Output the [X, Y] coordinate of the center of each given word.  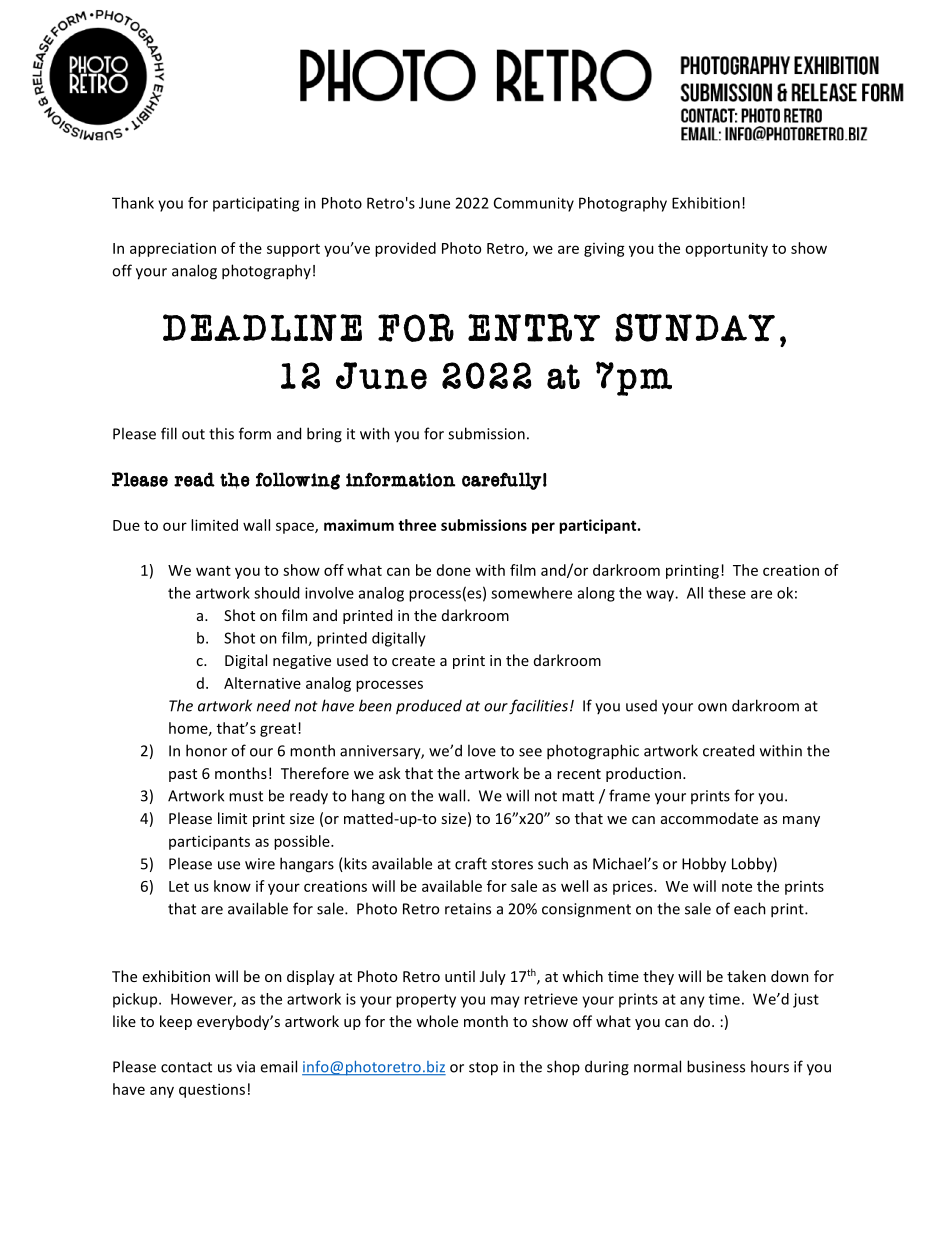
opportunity [726, 249]
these [727, 593]
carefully [502, 481]
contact [186, 1067]
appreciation [173, 249]
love [482, 750]
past [183, 775]
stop [483, 1069]
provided [405, 249]
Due [126, 525]
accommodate [709, 818]
